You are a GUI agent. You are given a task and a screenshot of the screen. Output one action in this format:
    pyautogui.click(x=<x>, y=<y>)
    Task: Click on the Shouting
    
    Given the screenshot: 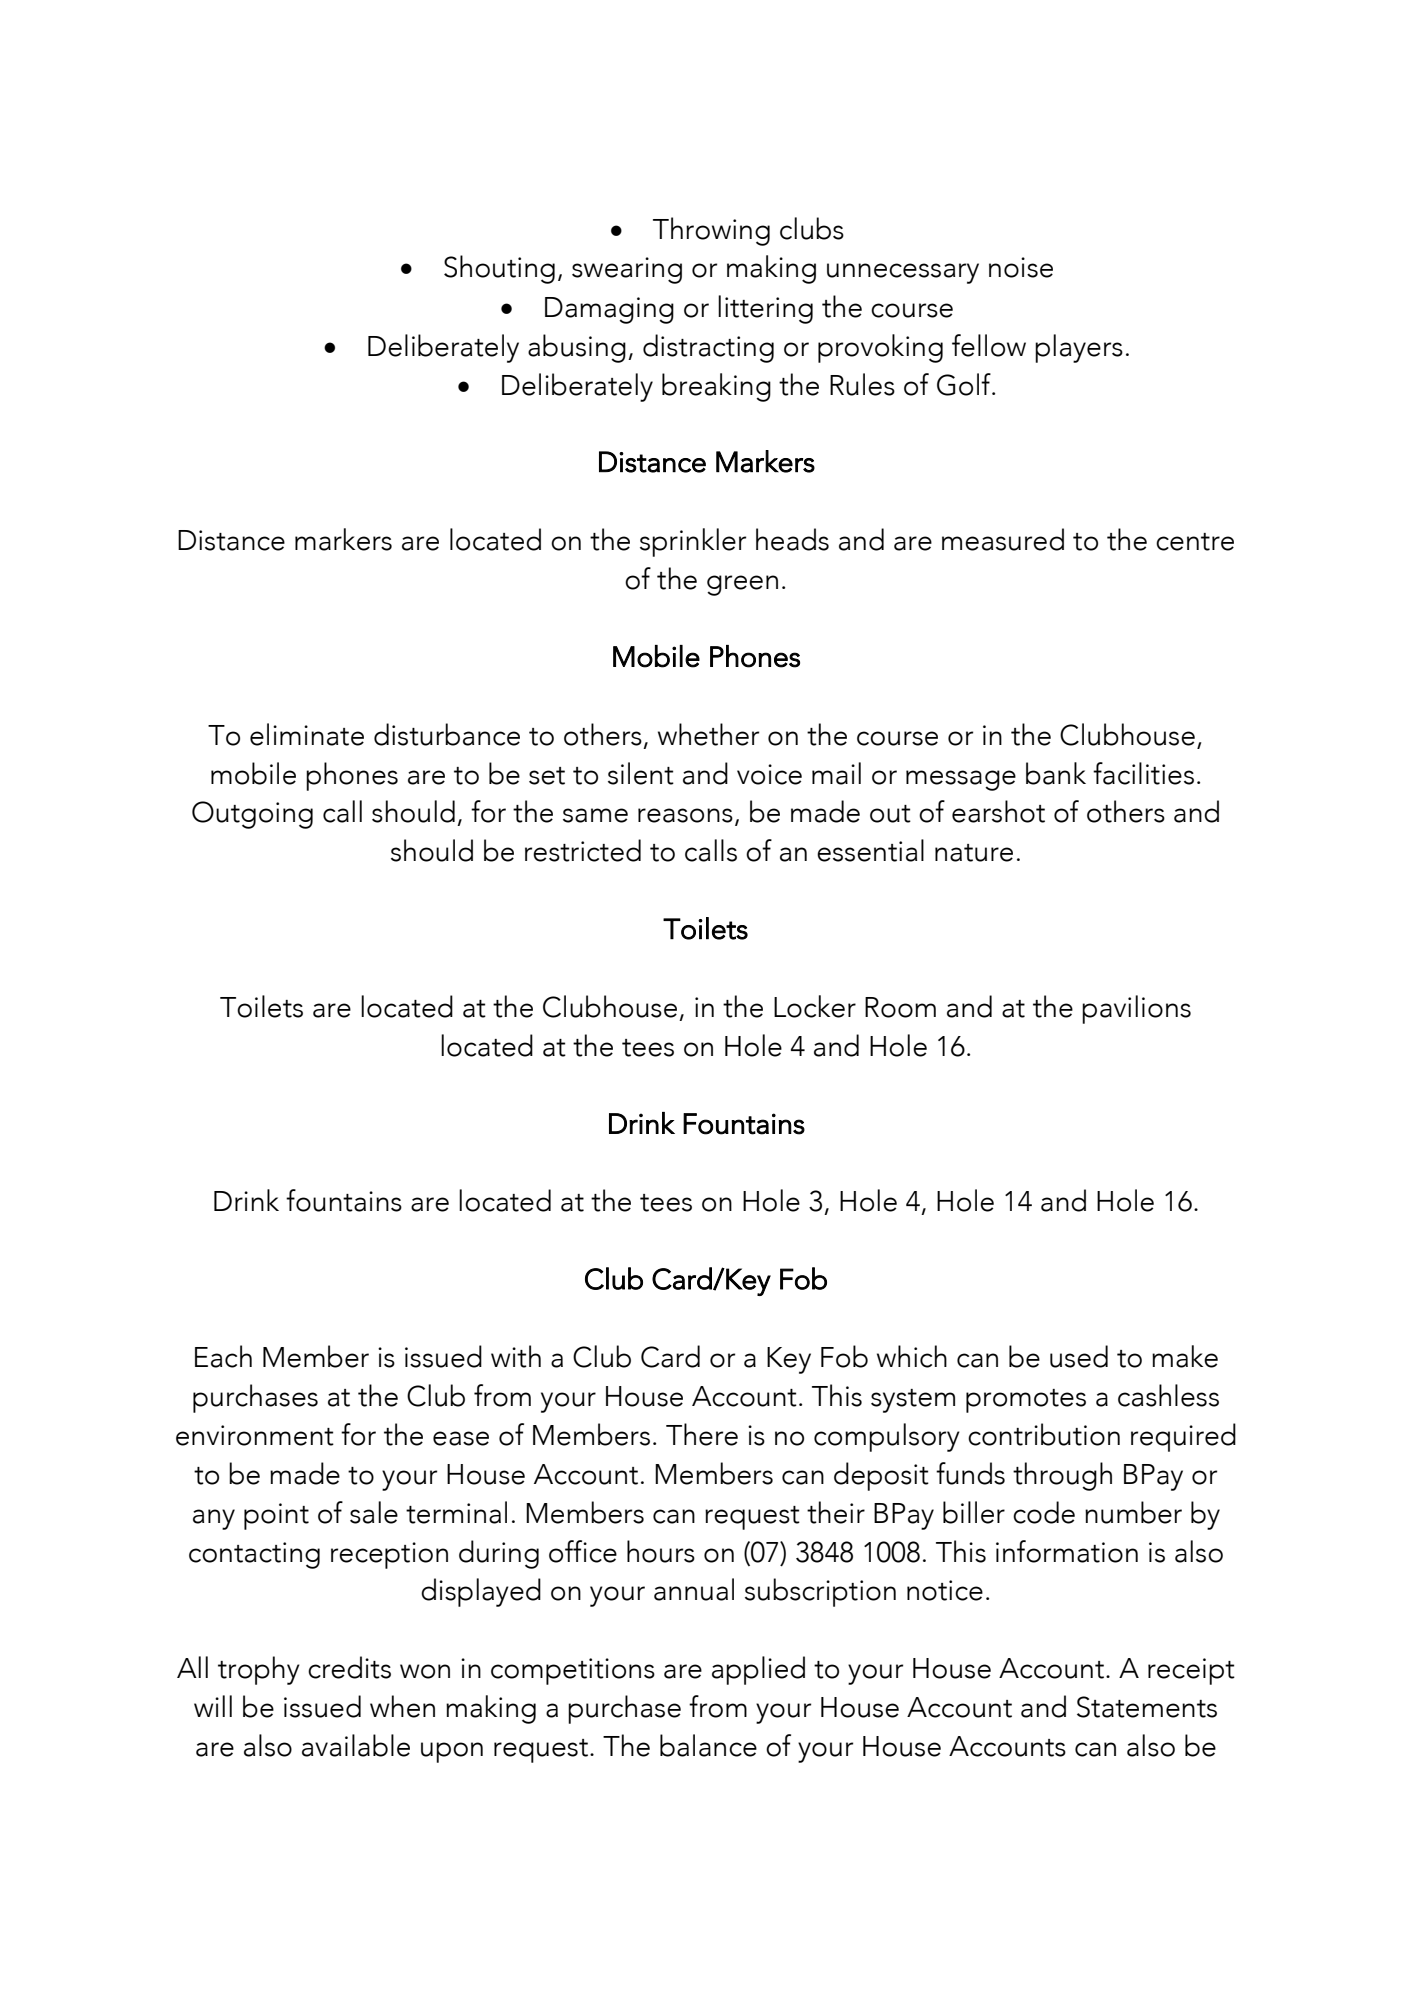 What is the action you would take?
    pyautogui.click(x=499, y=269)
